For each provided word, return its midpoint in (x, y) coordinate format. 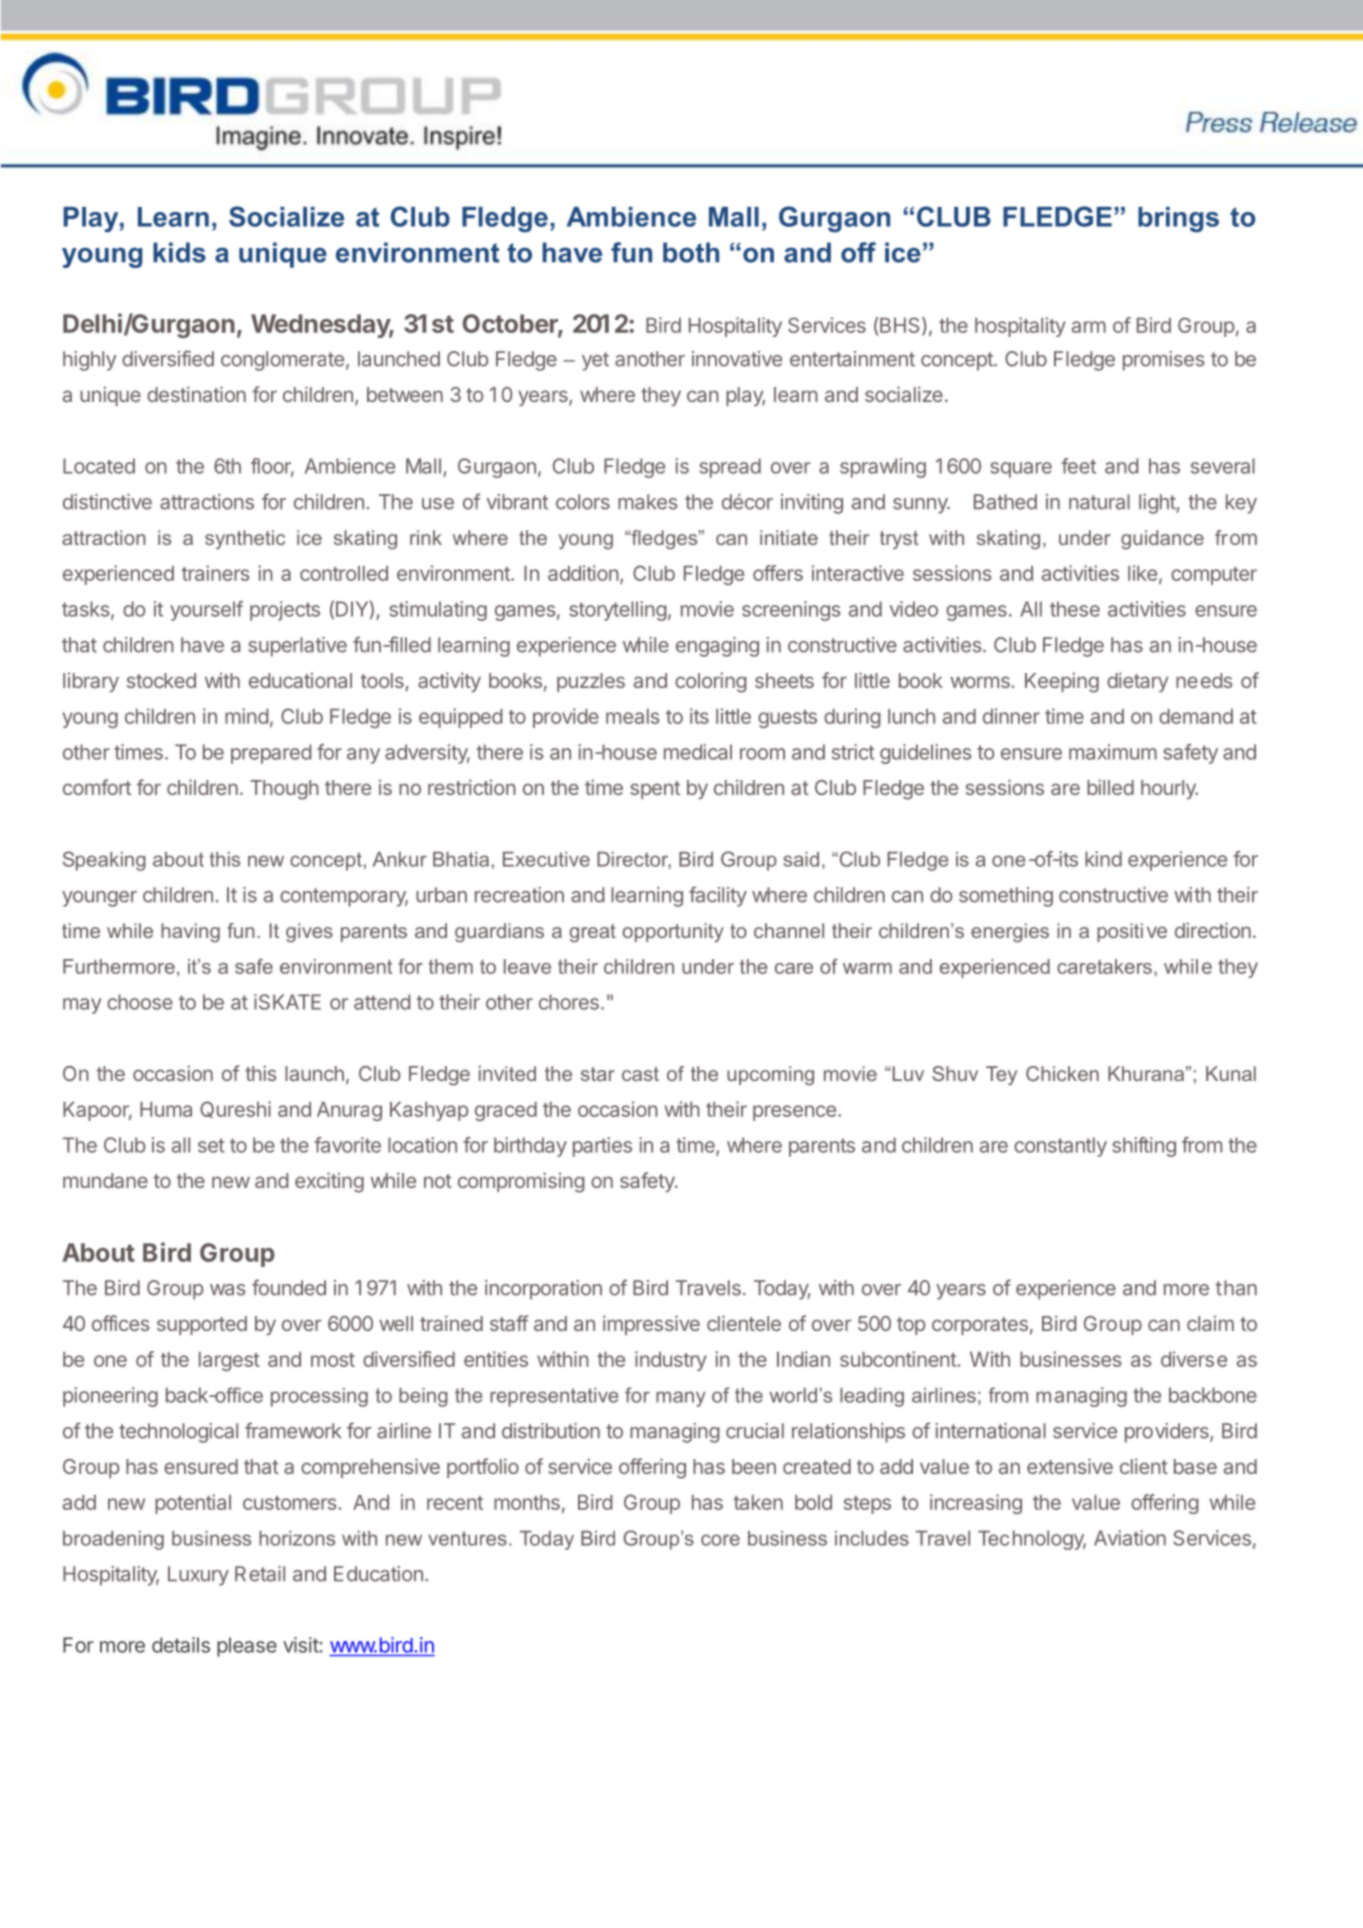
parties (602, 1147)
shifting (1144, 1147)
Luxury (198, 1576)
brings (1178, 220)
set (211, 1145)
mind (246, 716)
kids (179, 252)
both (691, 252)
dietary (1137, 682)
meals (633, 716)
